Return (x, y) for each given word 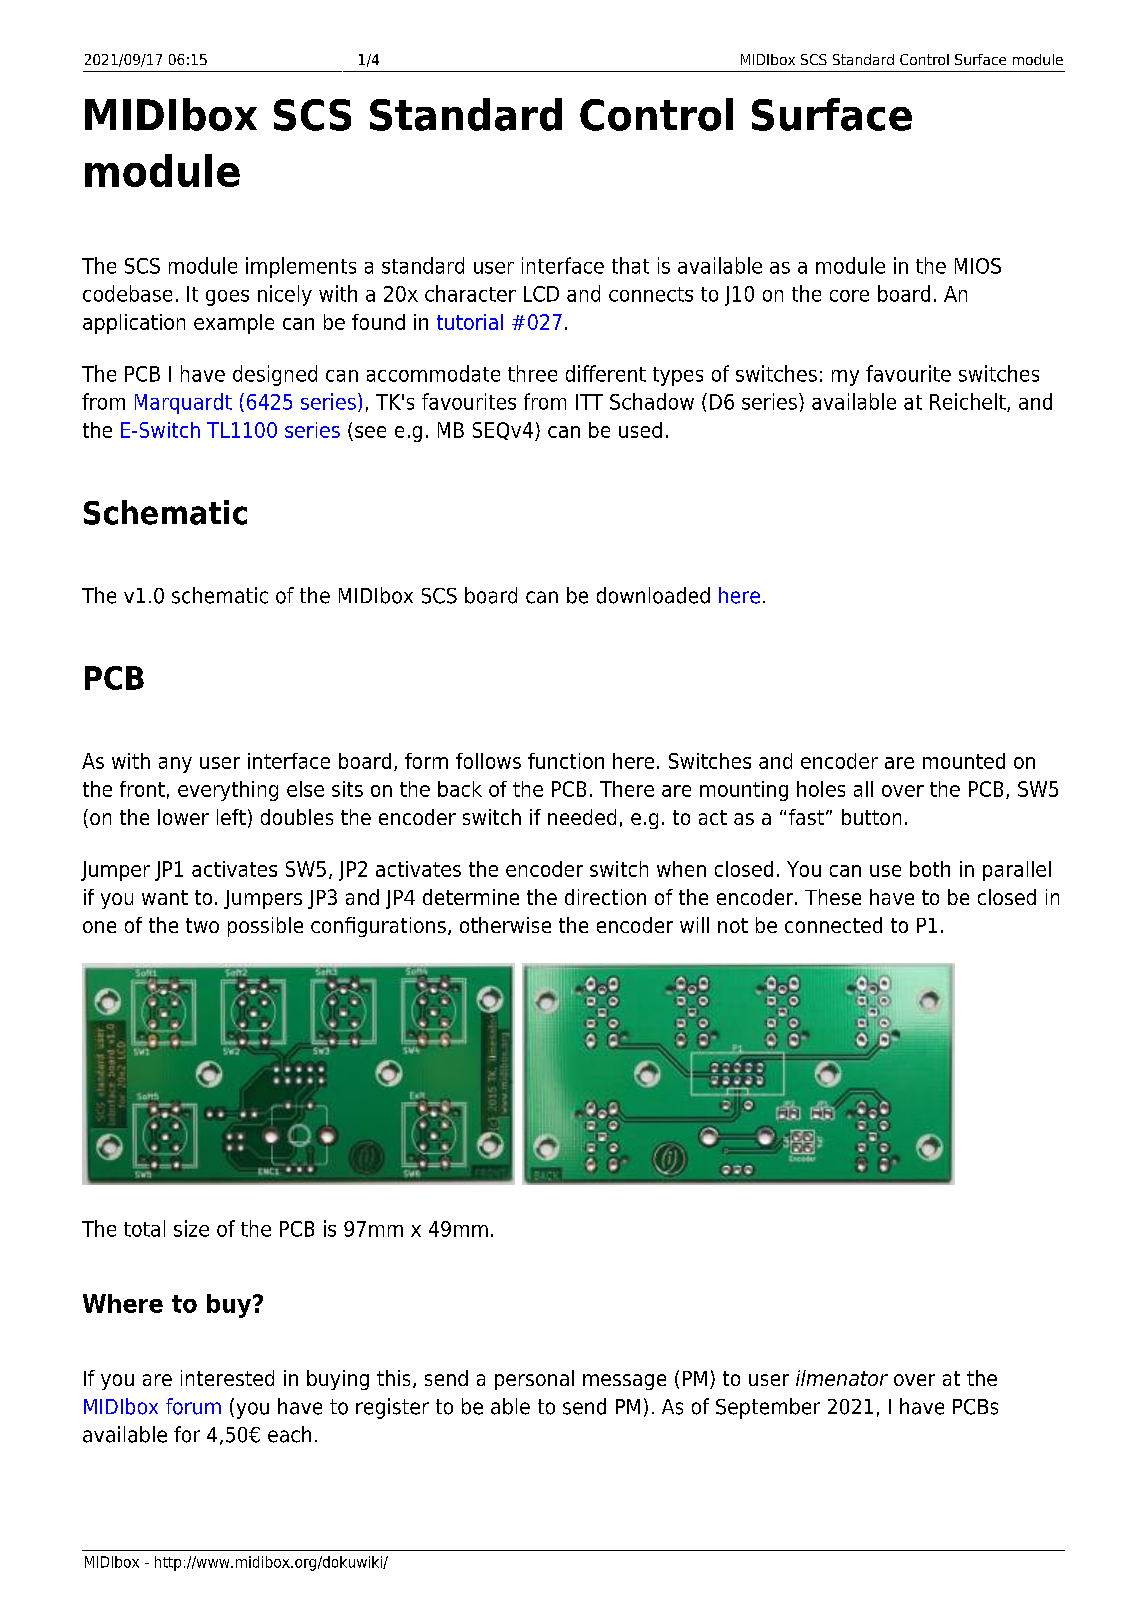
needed (582, 817)
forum (193, 1406)
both (930, 869)
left (231, 817)
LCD (541, 294)
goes (227, 298)
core (849, 296)
